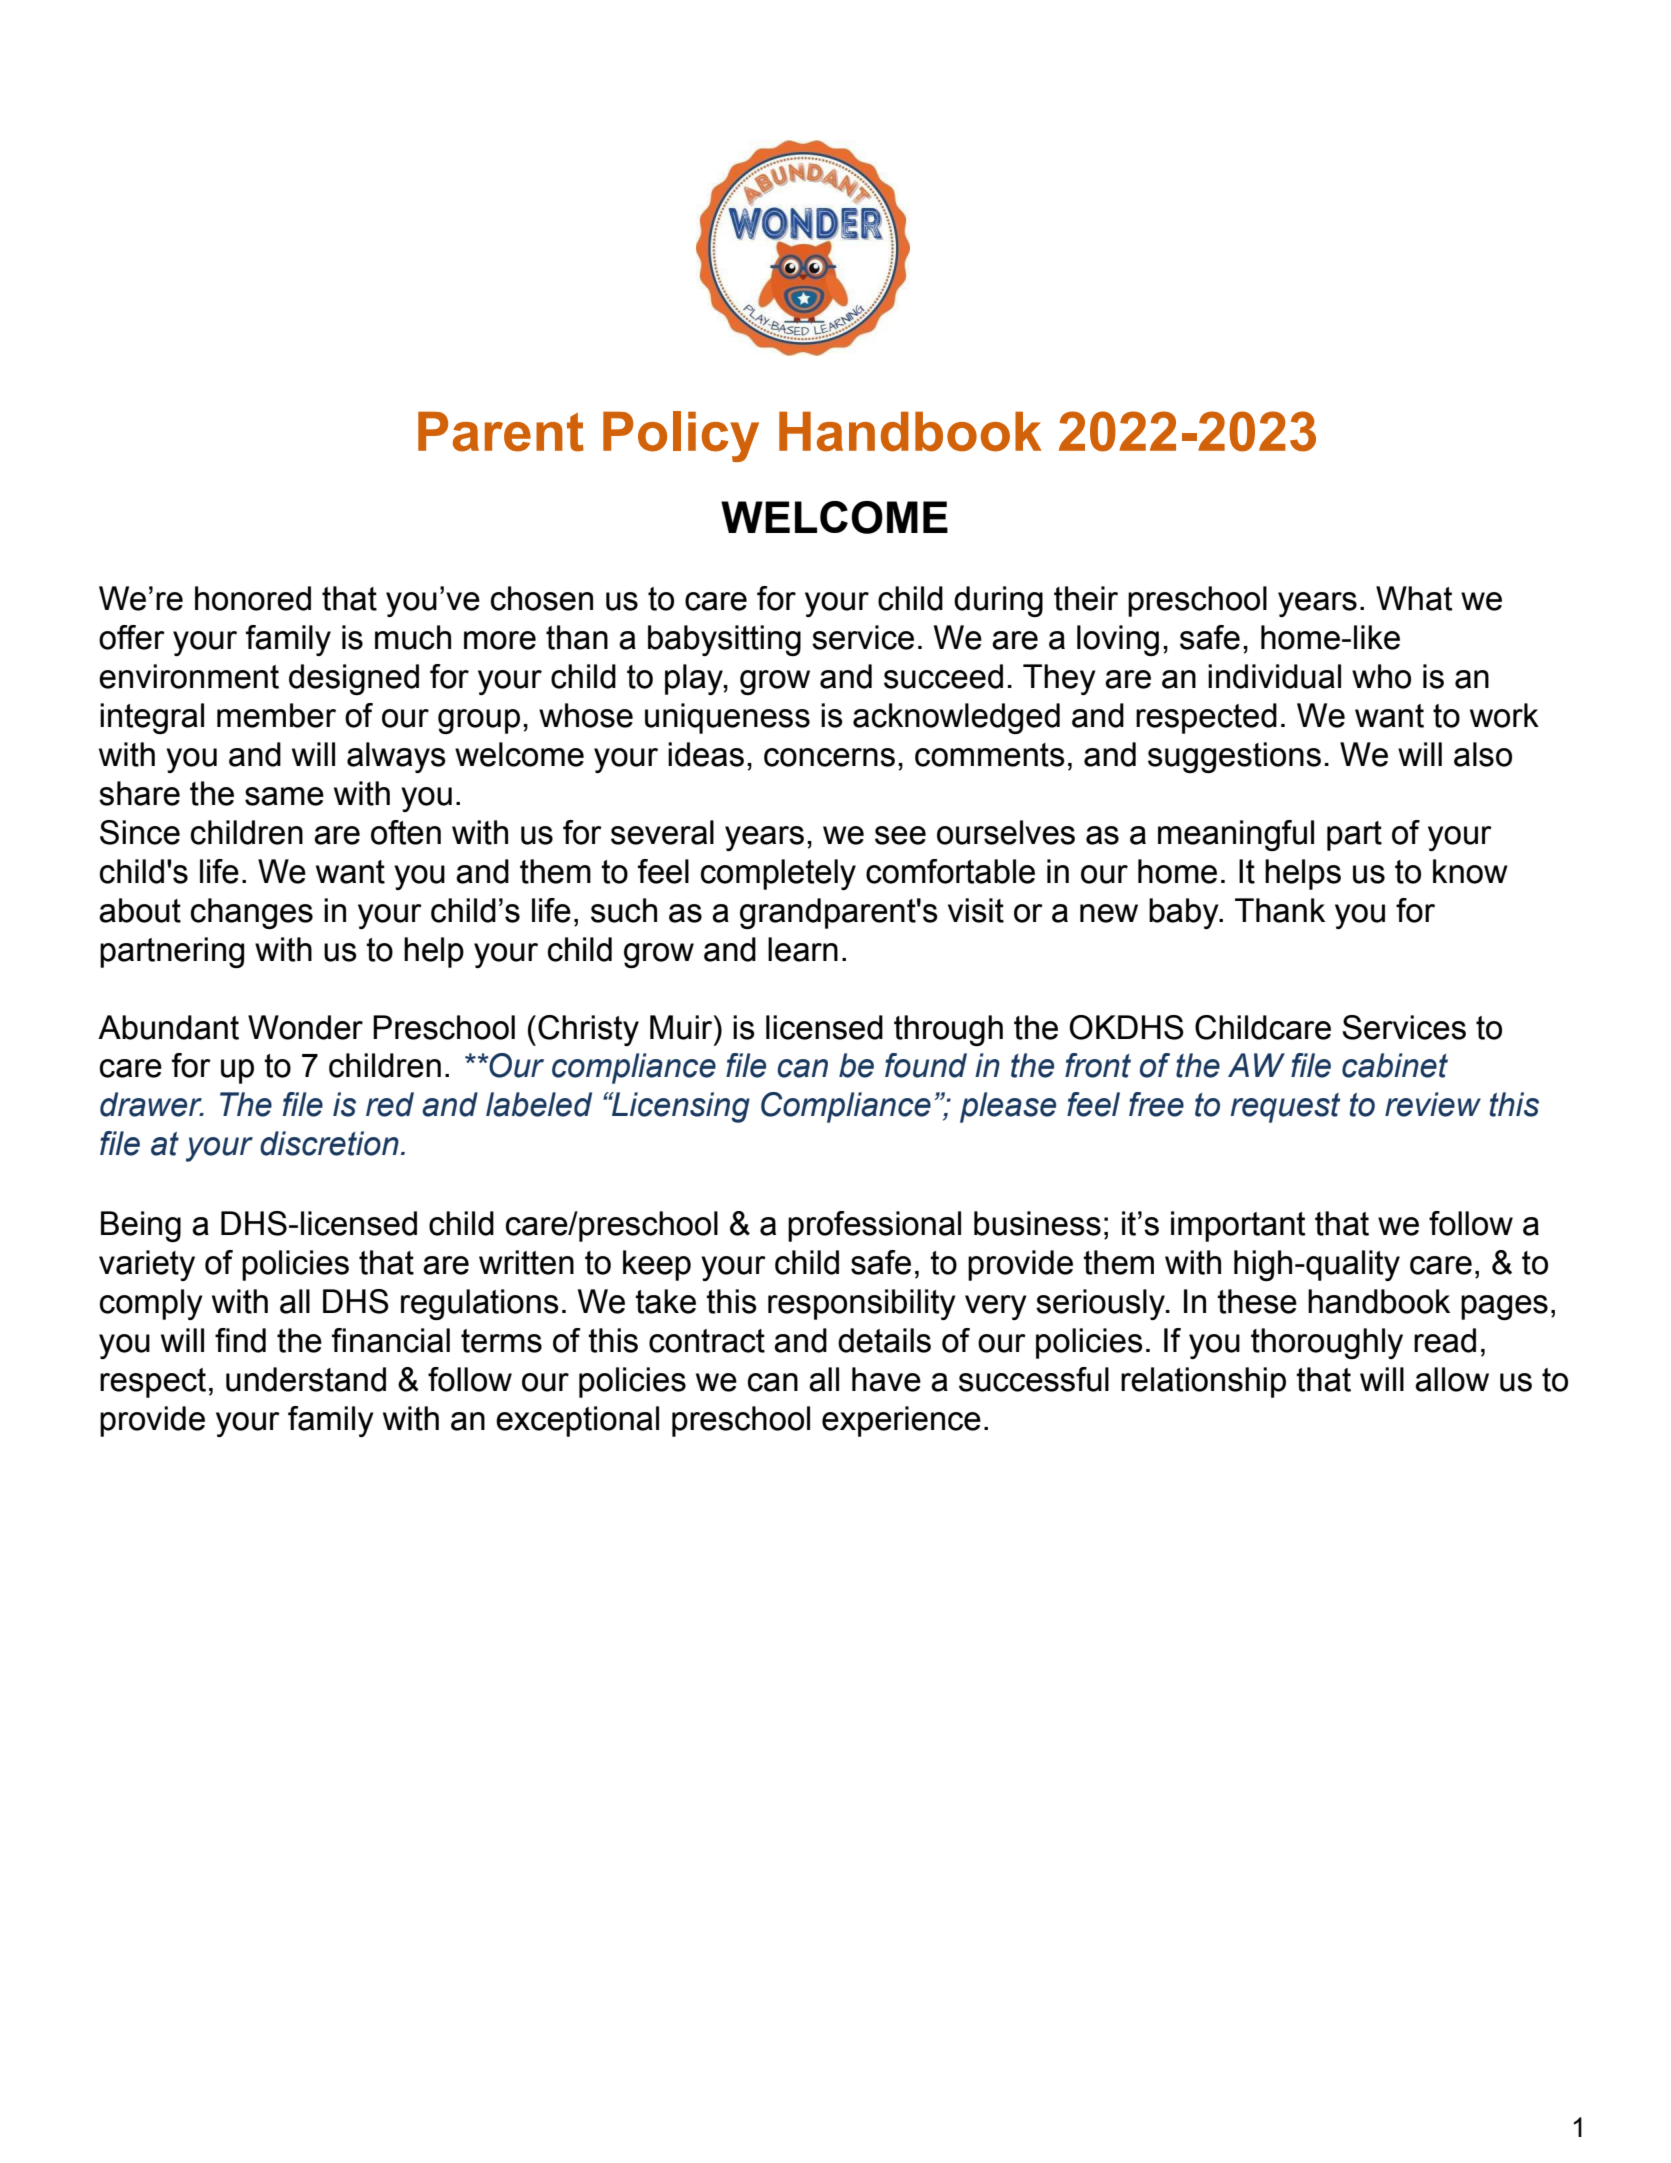 The image size is (1671, 2163). What do you see at coordinates (829, 757) in the image?
I see `concerns` at bounding box center [829, 757].
